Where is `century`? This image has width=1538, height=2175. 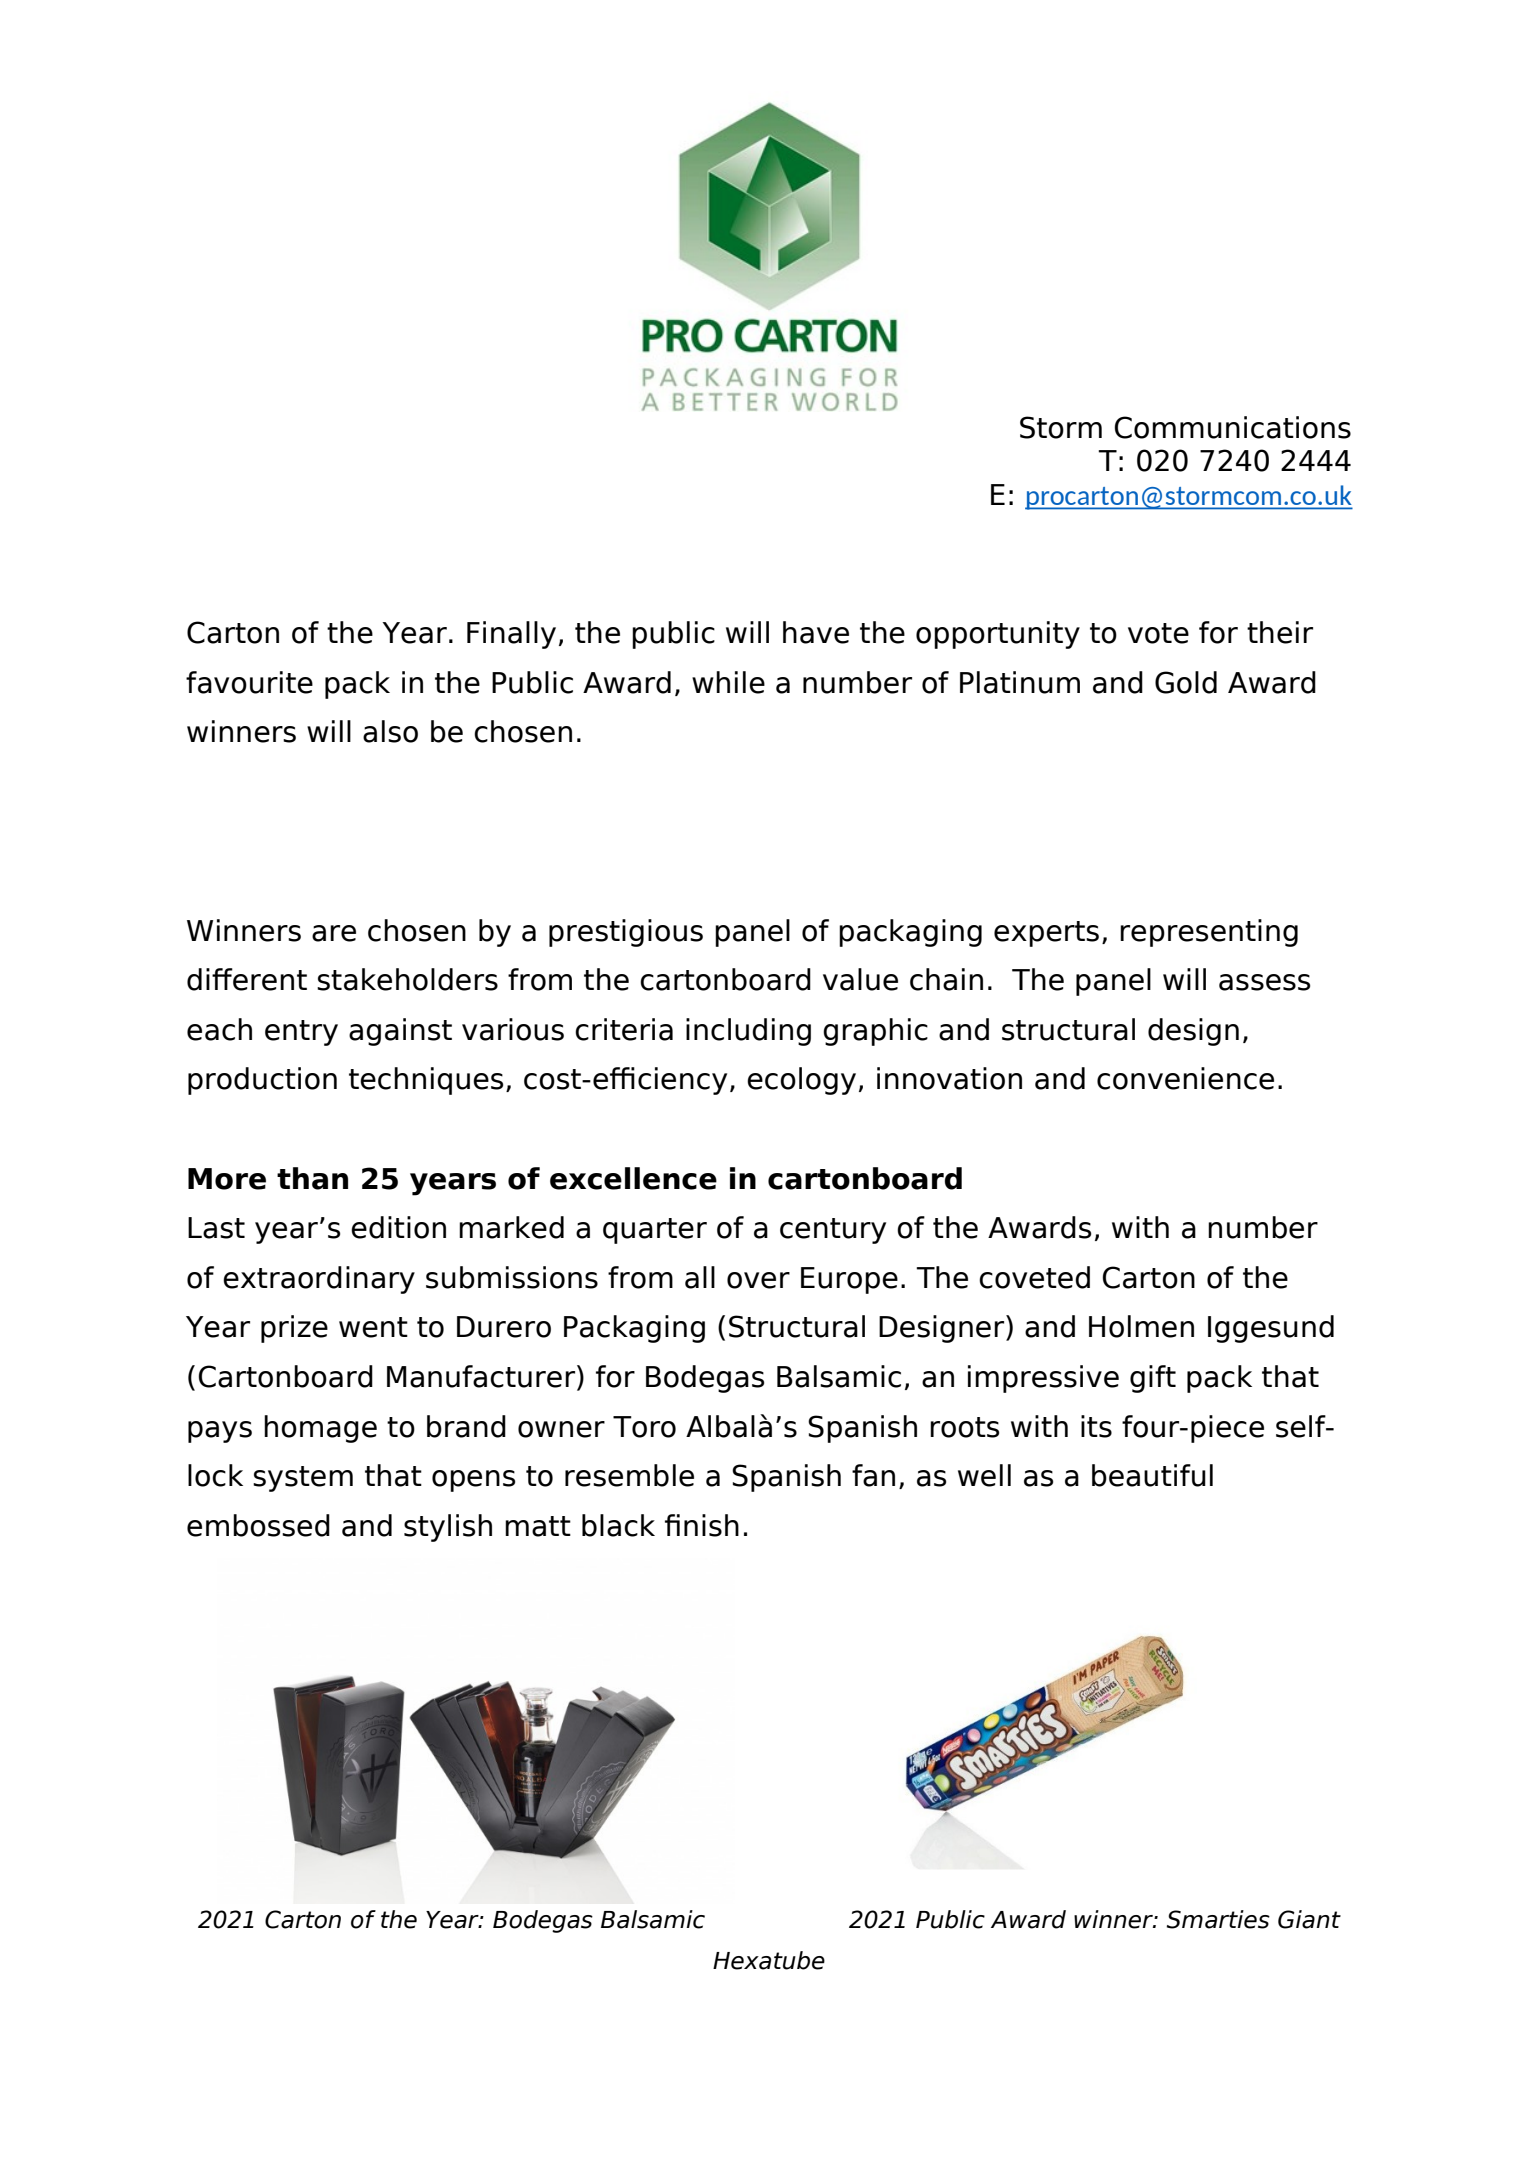
century is located at coordinates (833, 1231).
